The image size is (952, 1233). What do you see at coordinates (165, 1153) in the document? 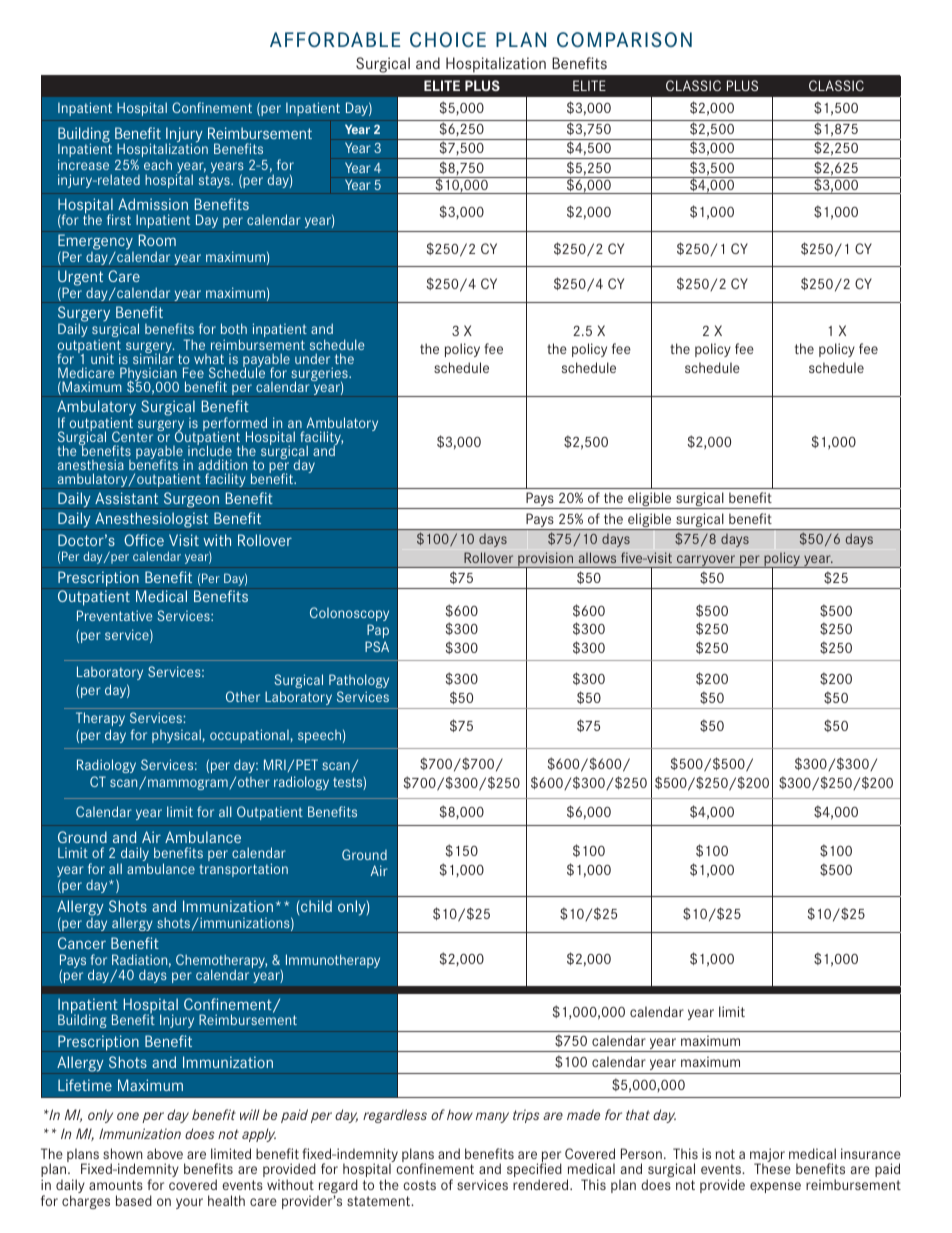
I see `above` at bounding box center [165, 1153].
